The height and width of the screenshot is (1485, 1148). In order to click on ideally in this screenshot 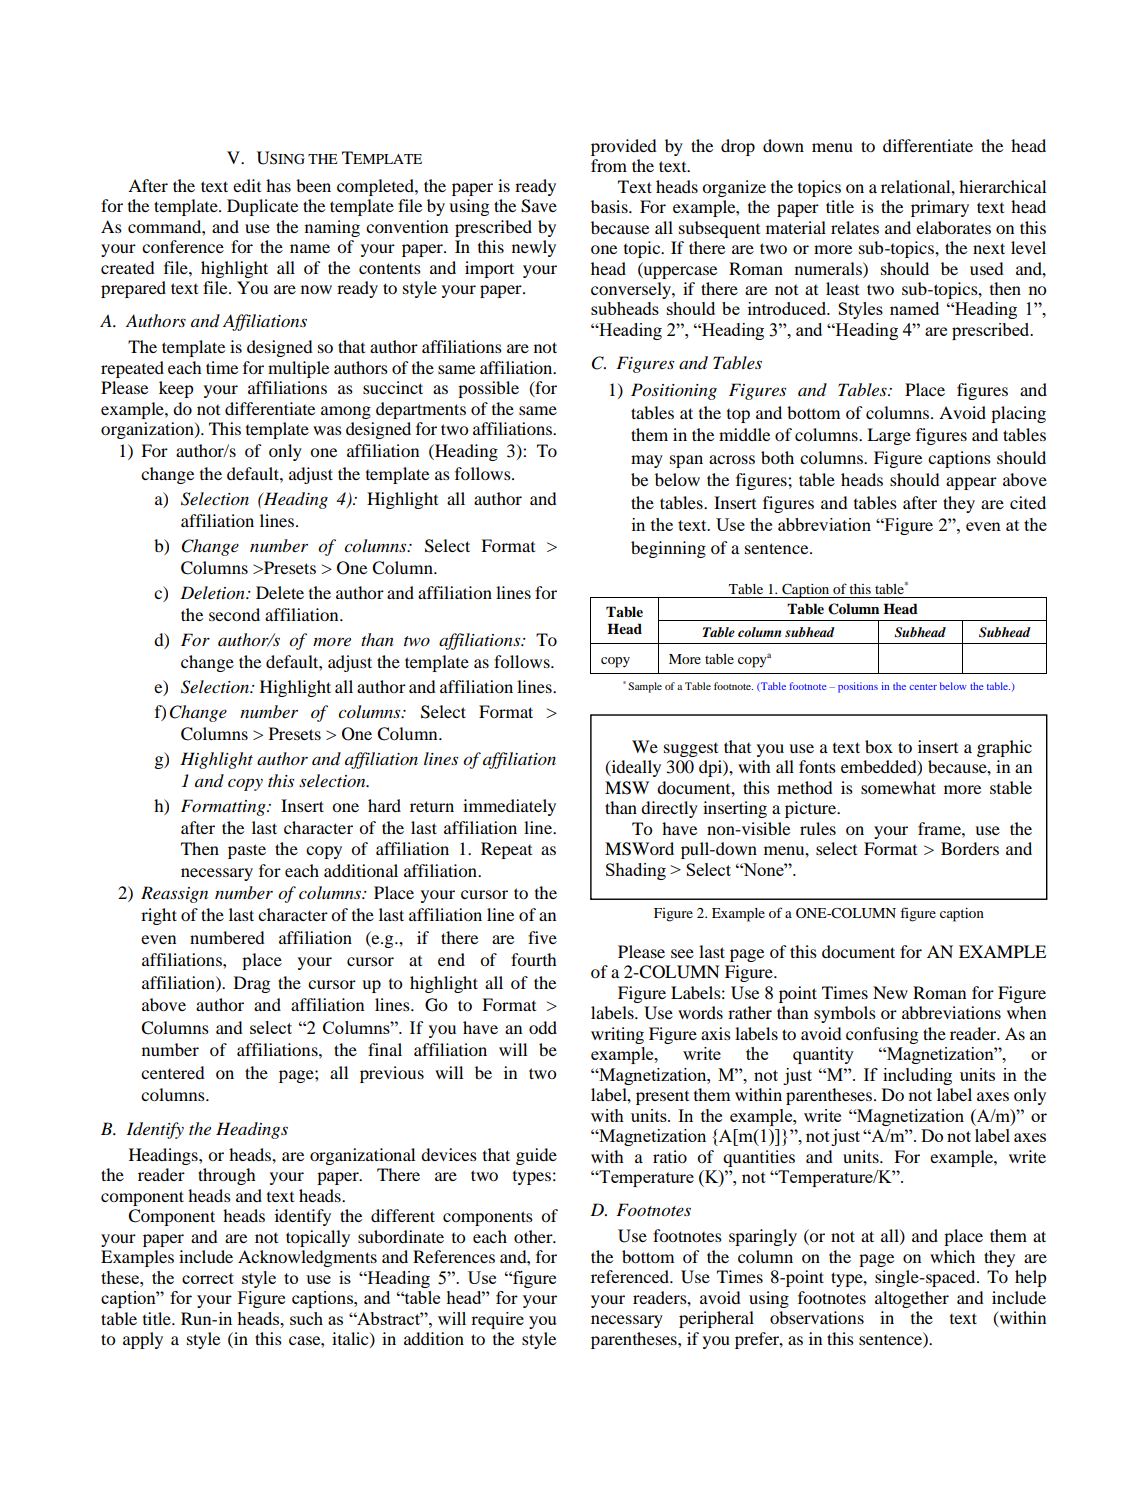, I will do `click(635, 768)`.
